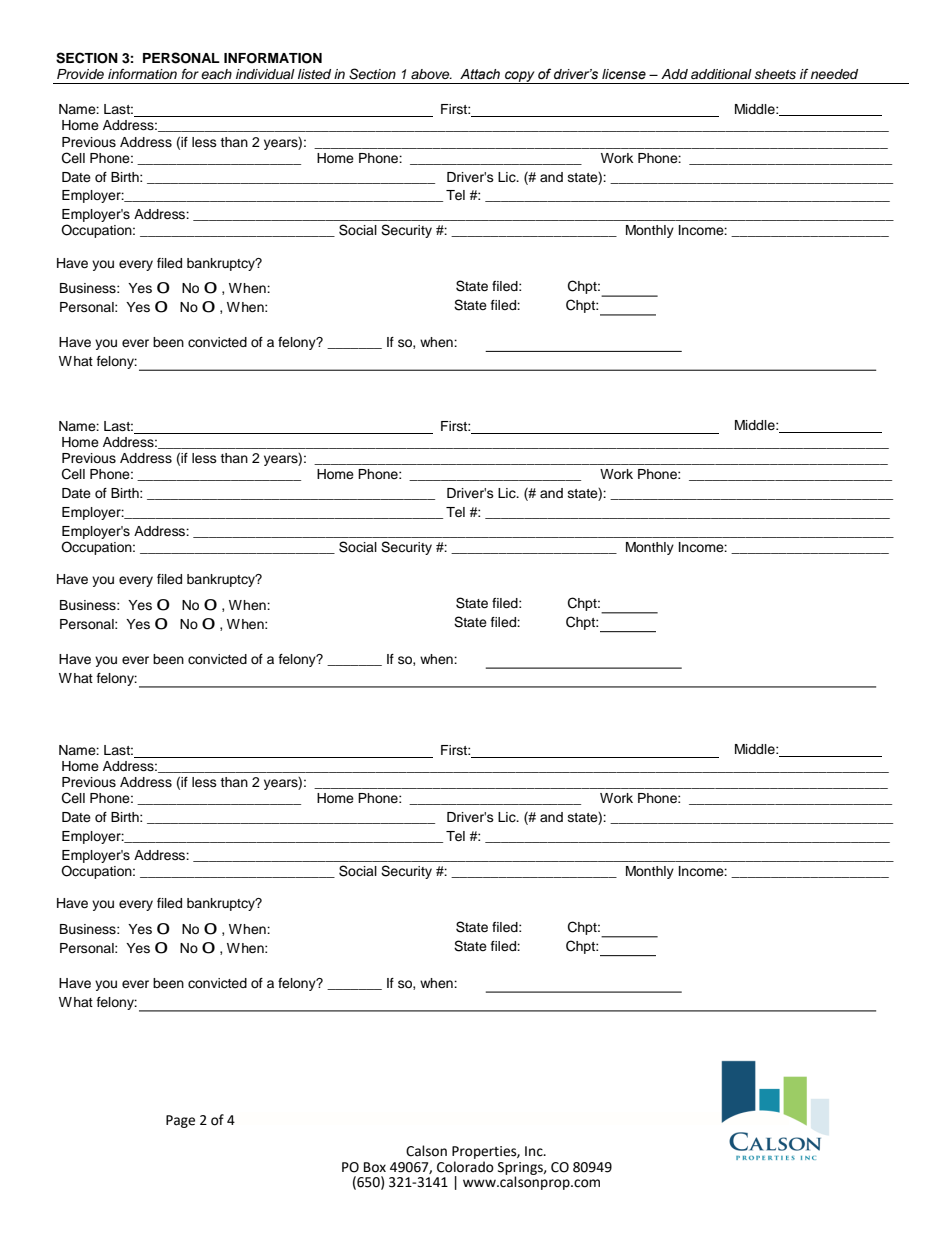 Image resolution: width=952 pixels, height=1233 pixels. What do you see at coordinates (721, 74) in the document?
I see `additional` at bounding box center [721, 74].
